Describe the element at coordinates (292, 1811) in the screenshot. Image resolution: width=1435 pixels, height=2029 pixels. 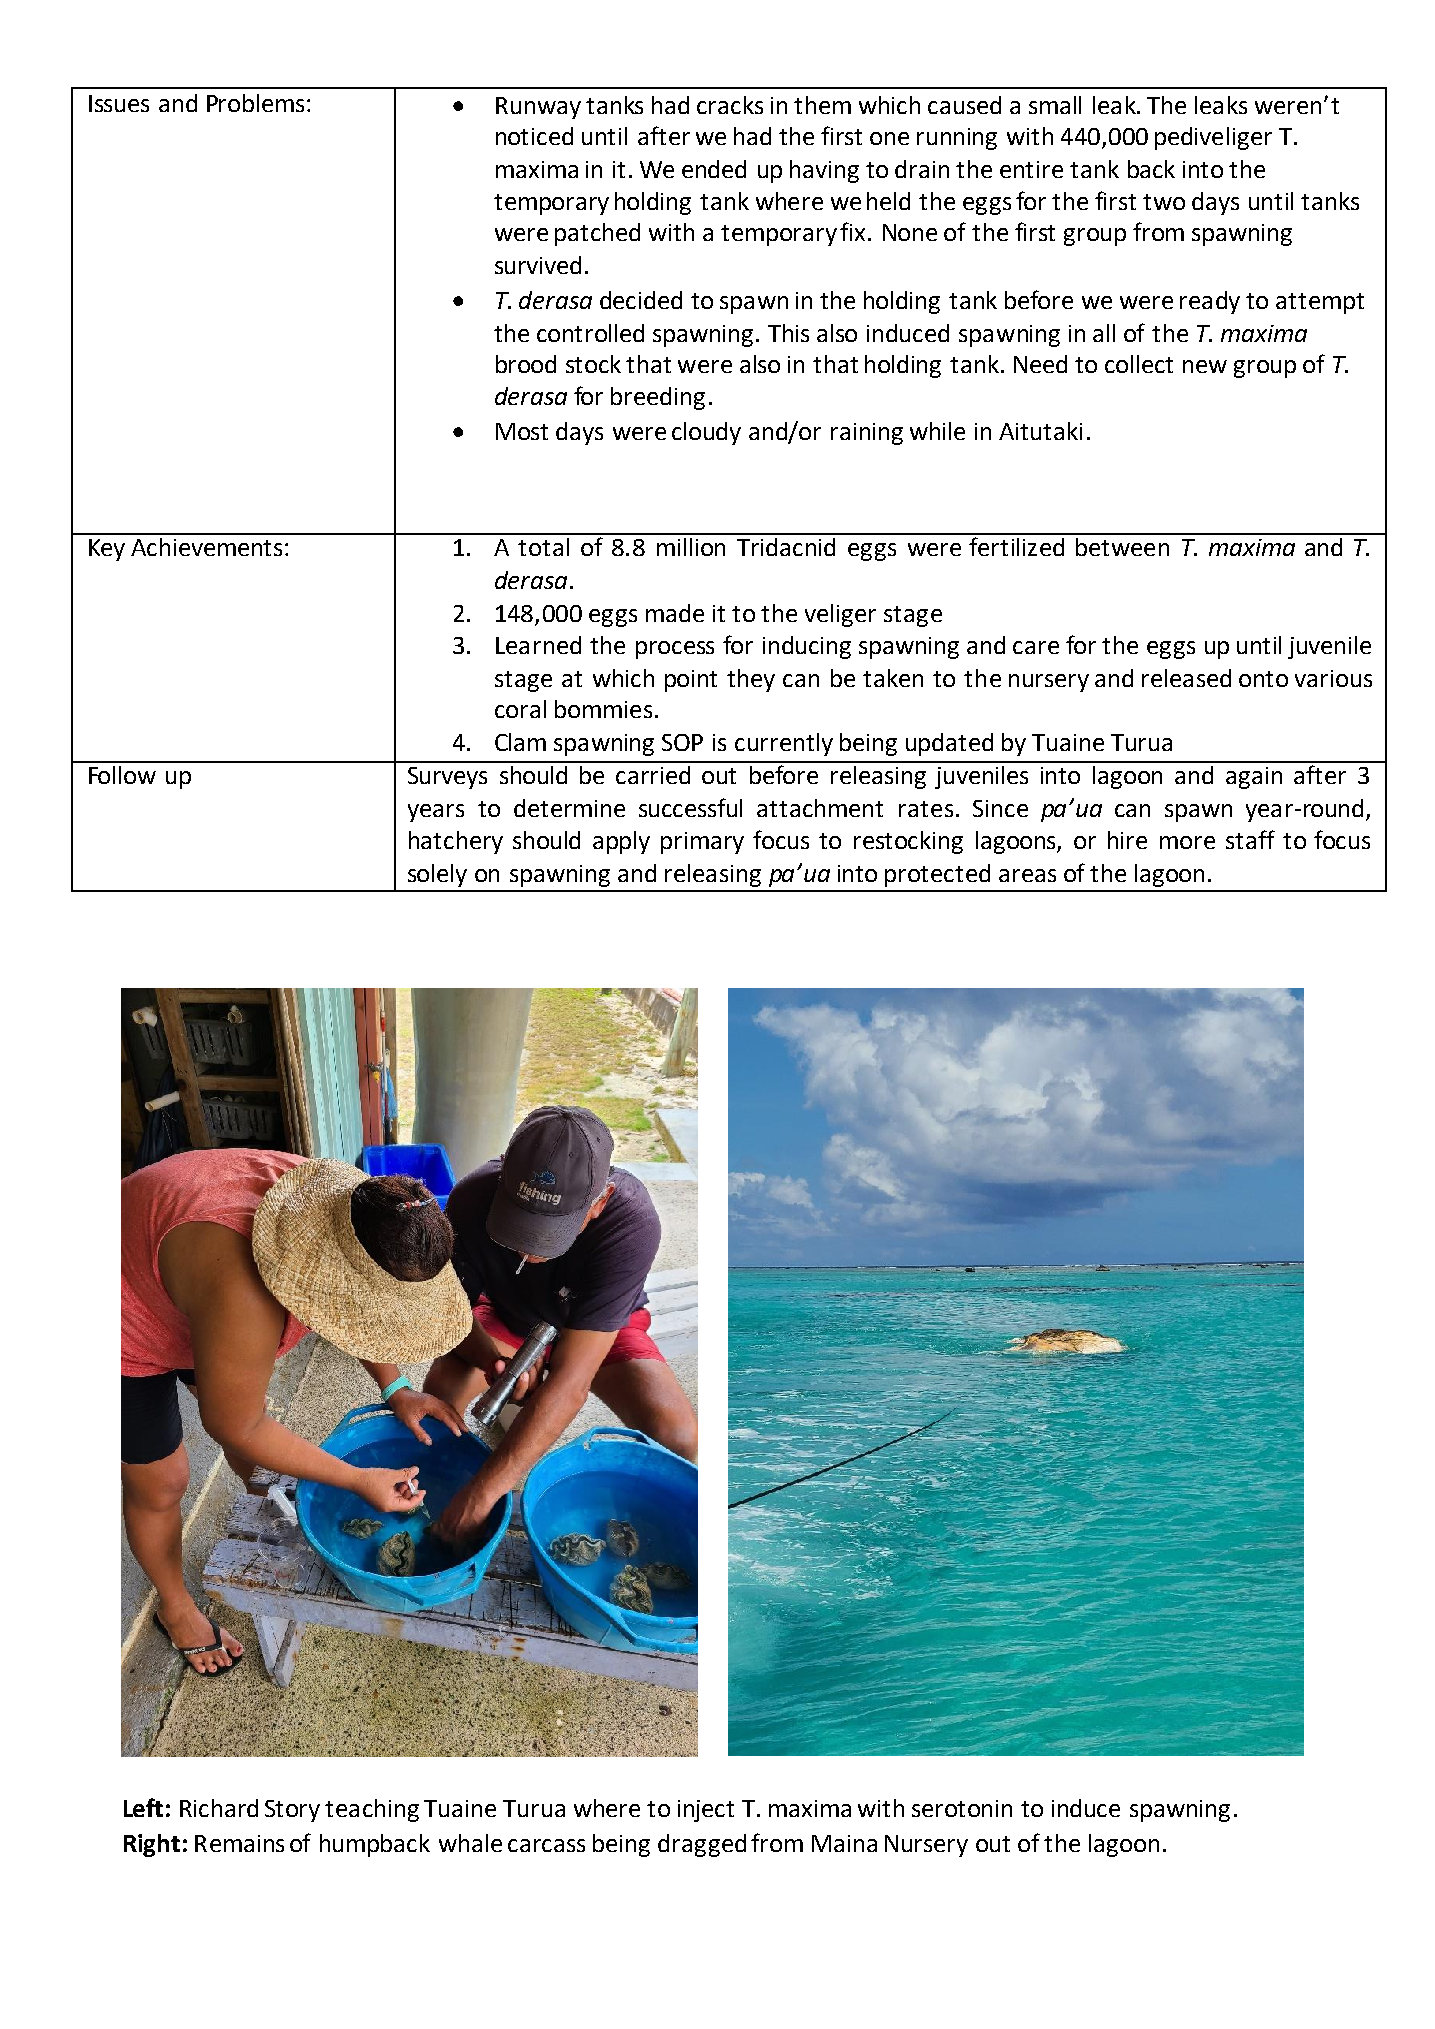
I see `Story` at that location.
